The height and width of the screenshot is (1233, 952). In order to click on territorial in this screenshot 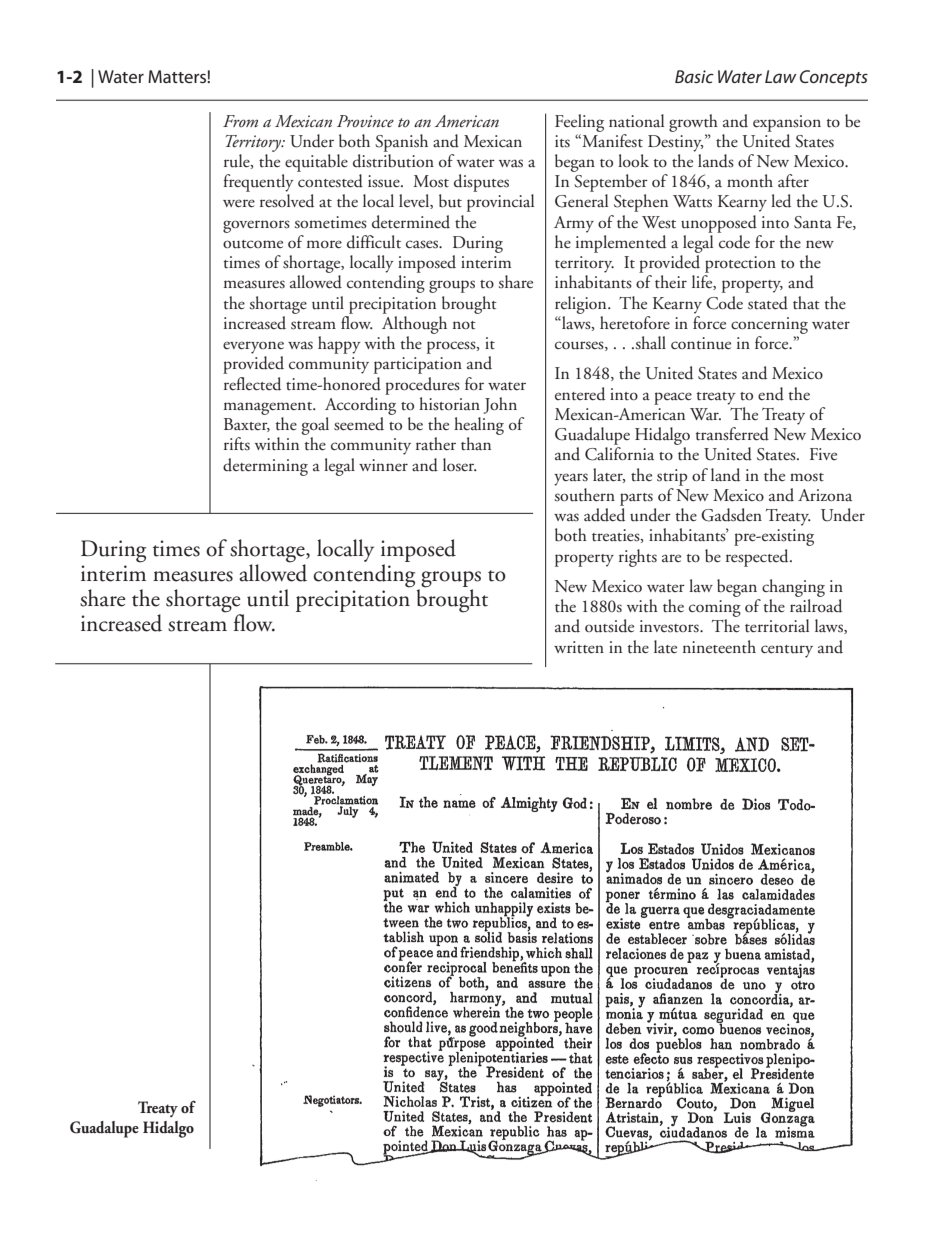, I will do `click(777, 626)`.
